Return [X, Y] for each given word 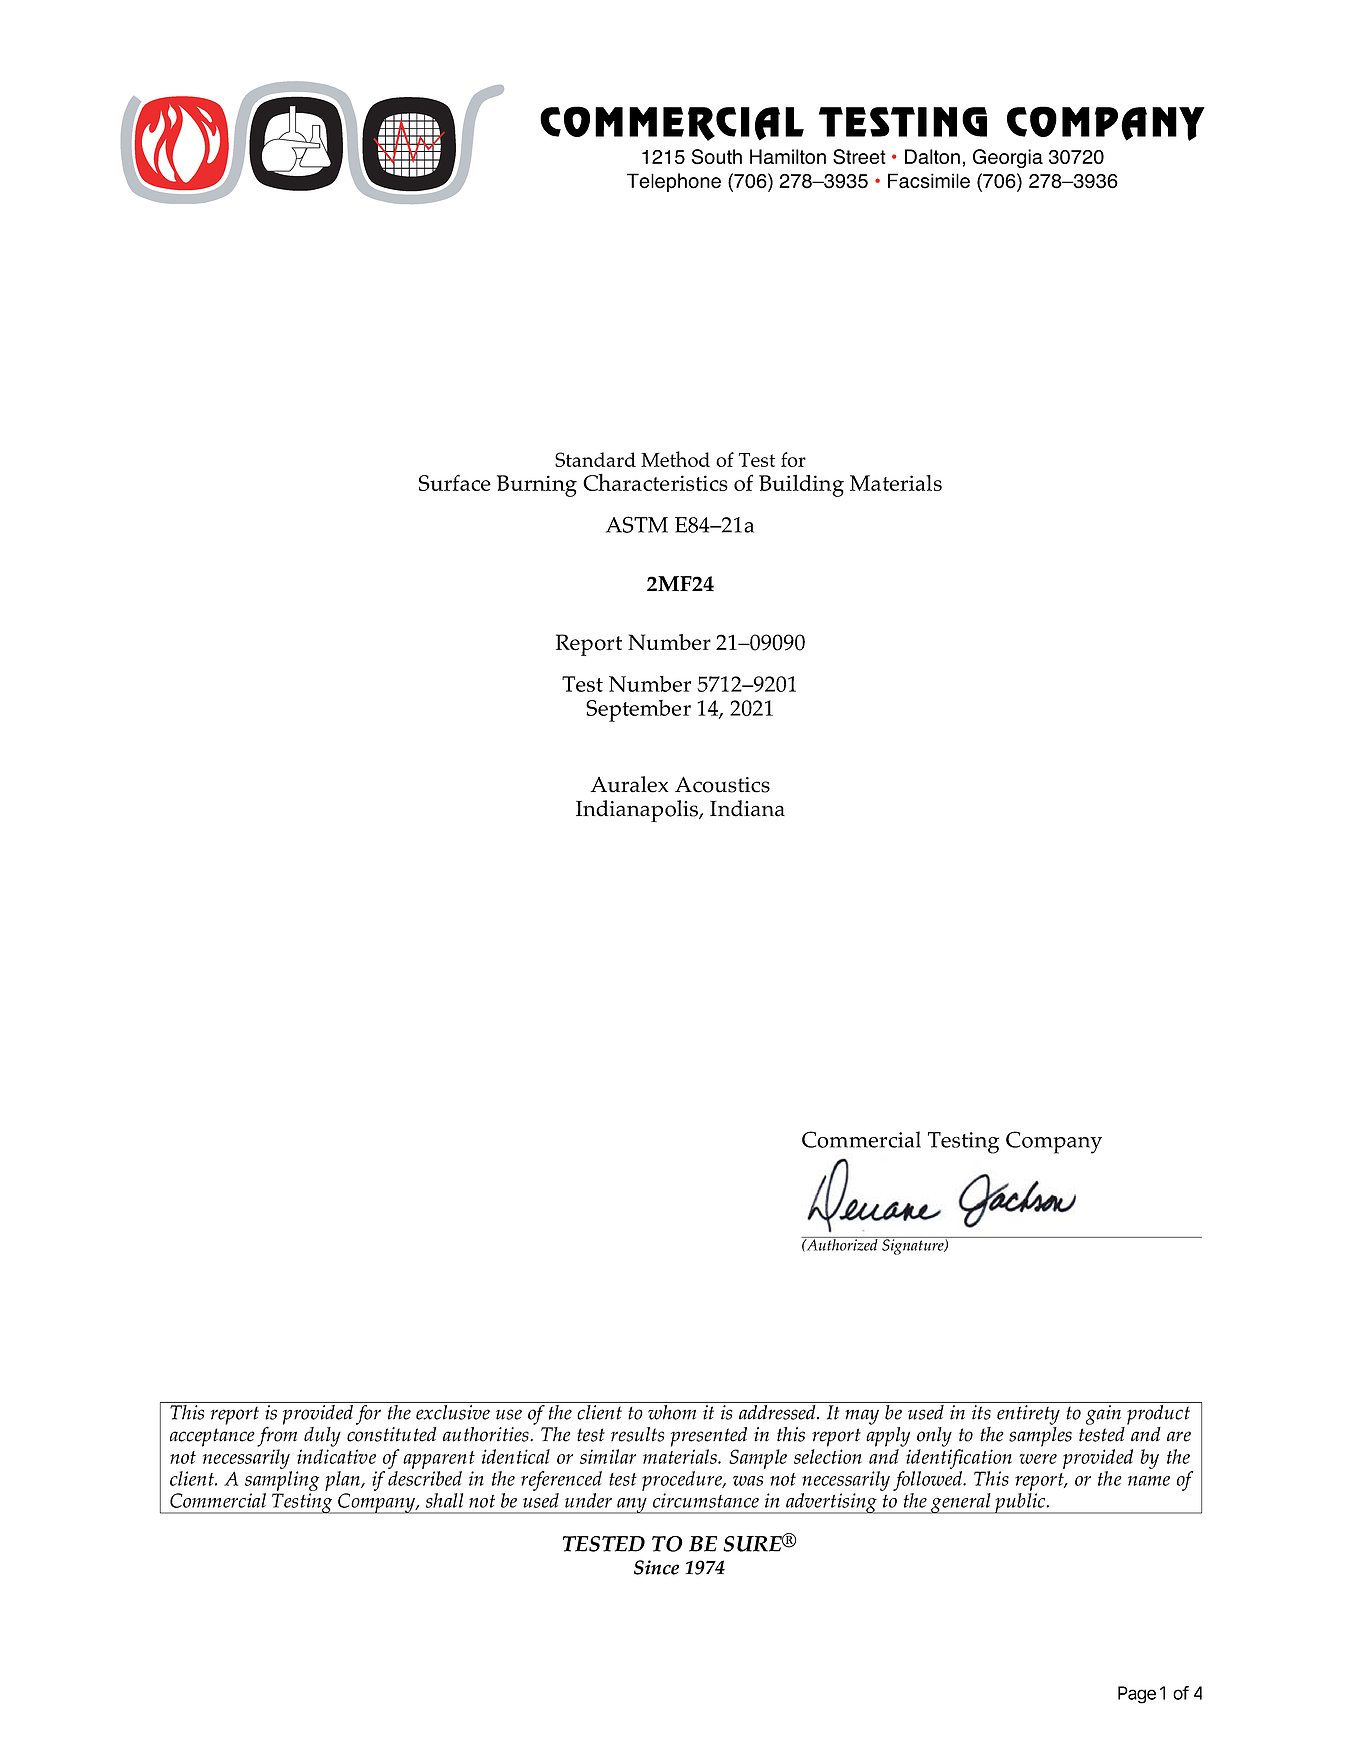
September [638, 711]
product [1158, 1413]
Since [656, 1567]
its [981, 1412]
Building [801, 486]
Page [1137, 1695]
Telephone [674, 182]
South [717, 157]
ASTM [637, 524]
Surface [455, 482]
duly [322, 1437]
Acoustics [722, 784]
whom [672, 1411]
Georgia [1008, 158]
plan [343, 1481]
